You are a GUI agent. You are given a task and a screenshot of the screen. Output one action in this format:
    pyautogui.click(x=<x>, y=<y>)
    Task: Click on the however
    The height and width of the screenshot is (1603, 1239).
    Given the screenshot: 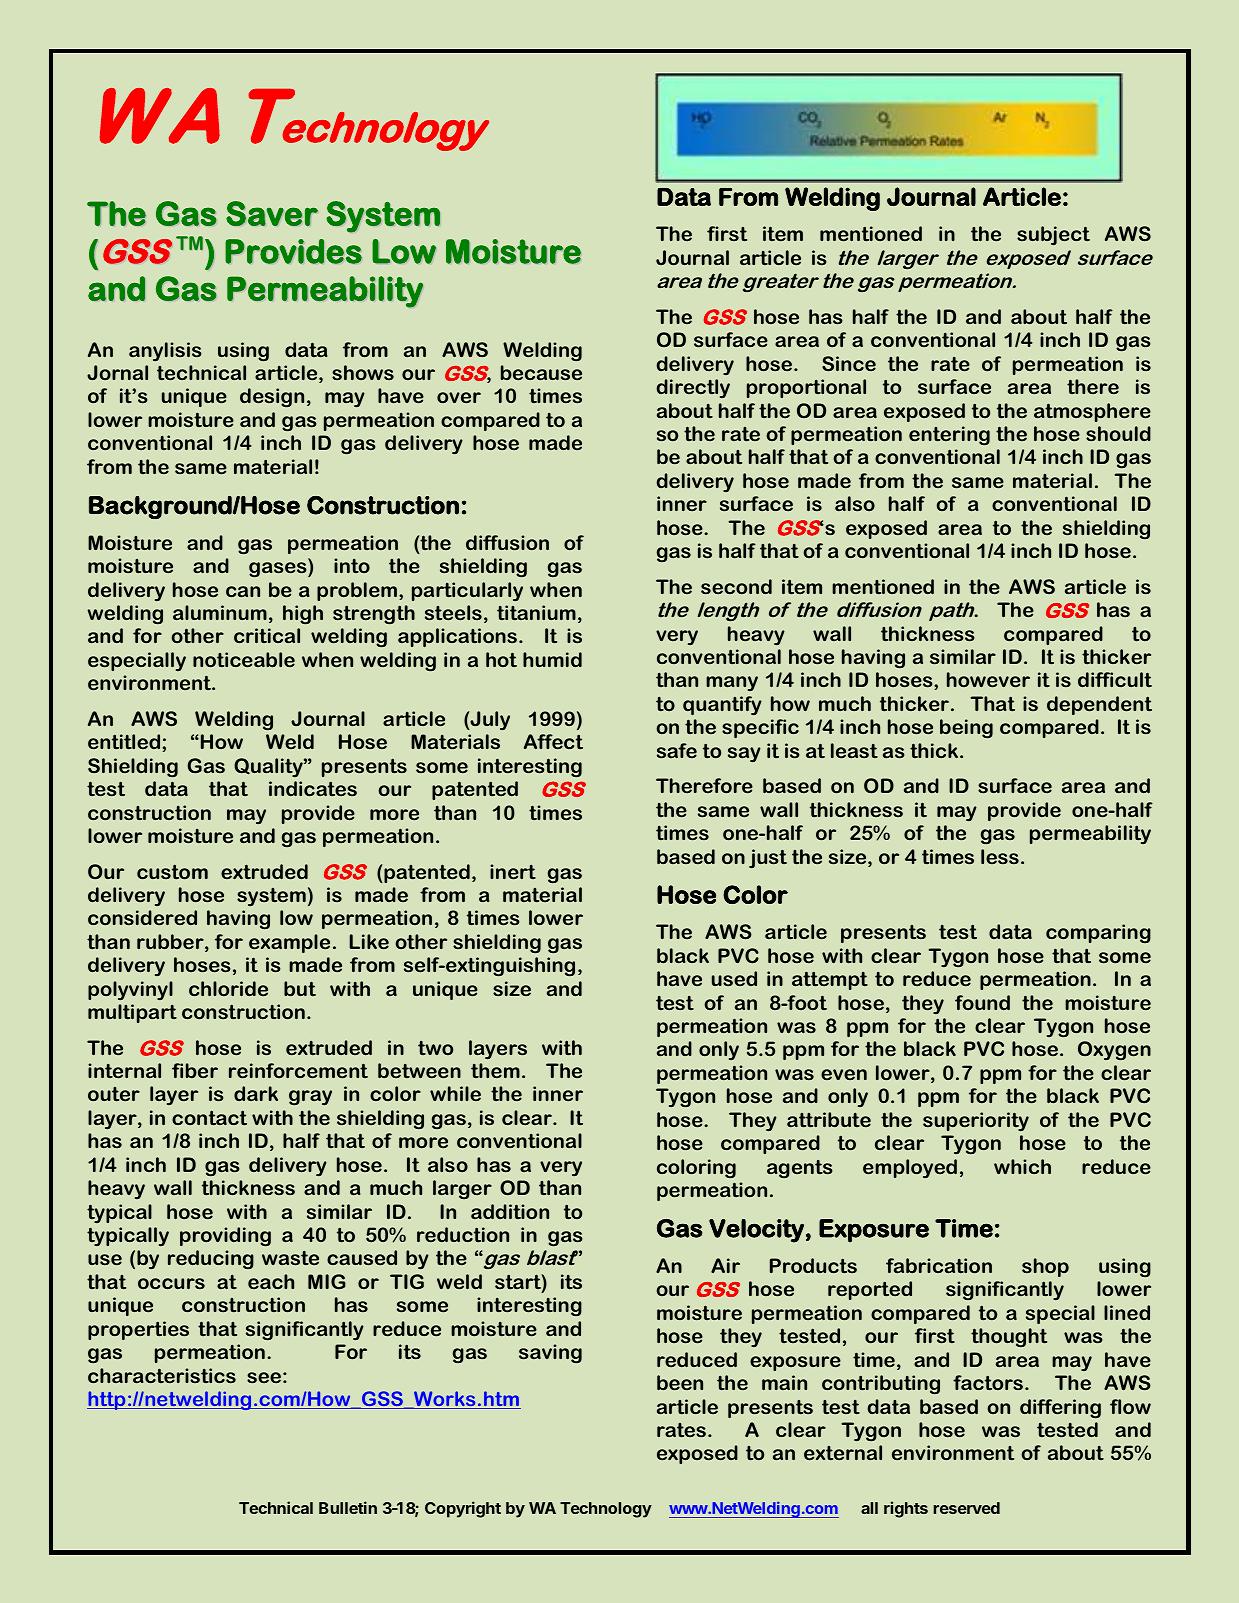 What is the action you would take?
    pyautogui.click(x=988, y=680)
